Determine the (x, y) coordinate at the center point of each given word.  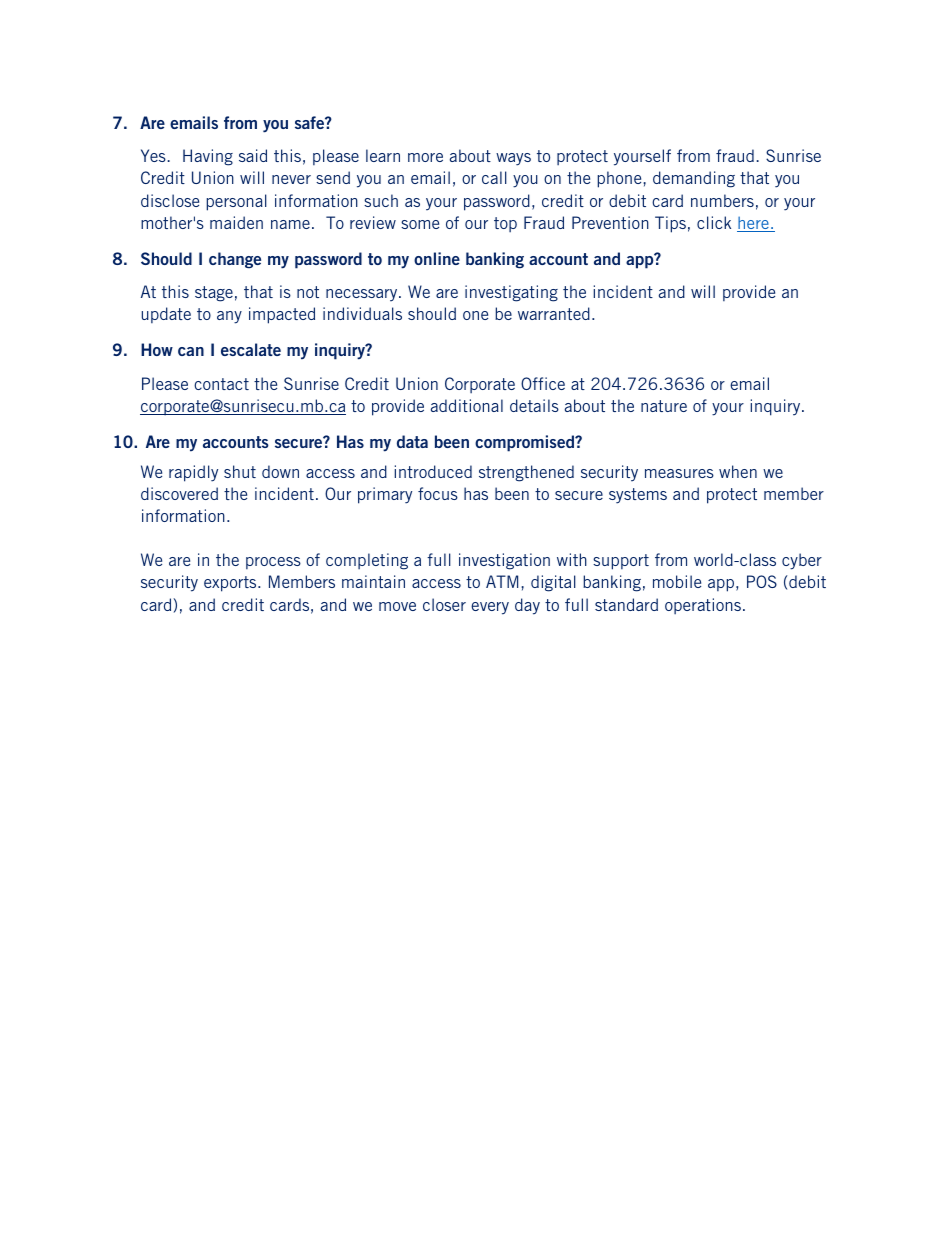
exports (231, 584)
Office (543, 383)
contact (221, 384)
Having (208, 157)
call (494, 177)
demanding (694, 179)
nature (664, 406)
